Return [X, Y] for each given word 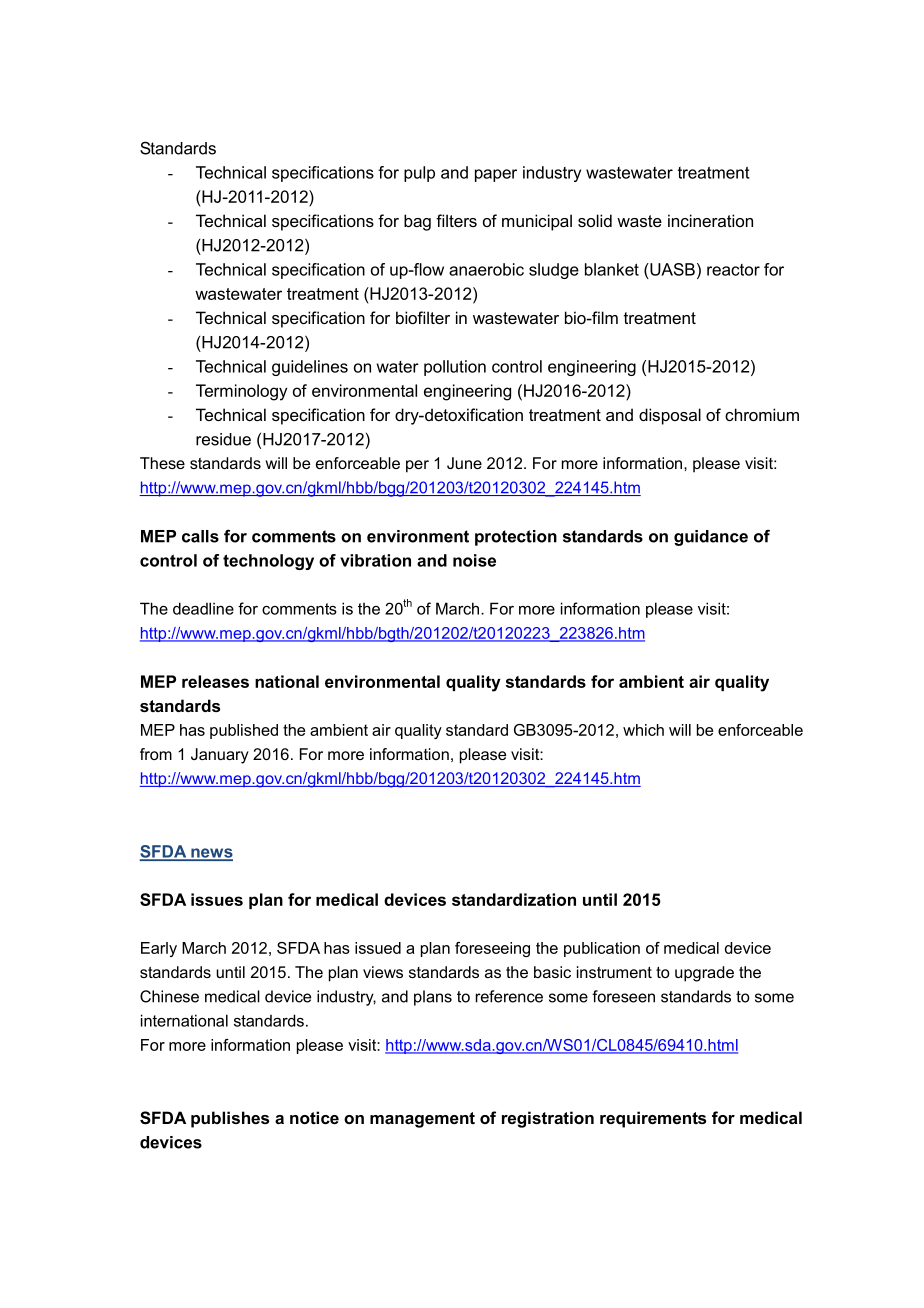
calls [200, 536]
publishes [230, 1119]
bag [417, 222]
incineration [710, 220]
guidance [711, 538]
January [220, 756]
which [643, 730]
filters [456, 220]
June [464, 463]
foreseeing [492, 949]
